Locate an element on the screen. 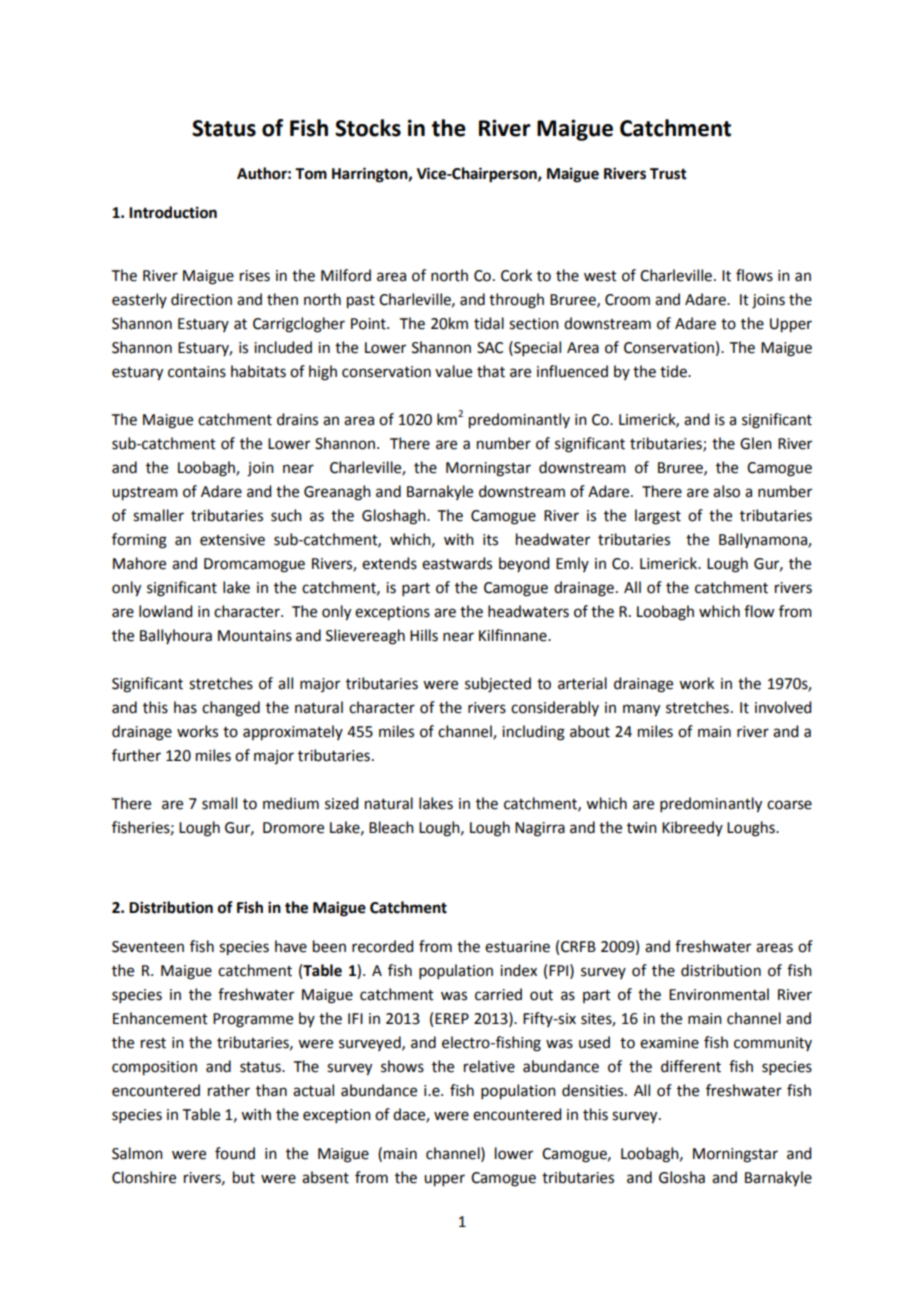  Introduction is located at coordinates (173, 212).
